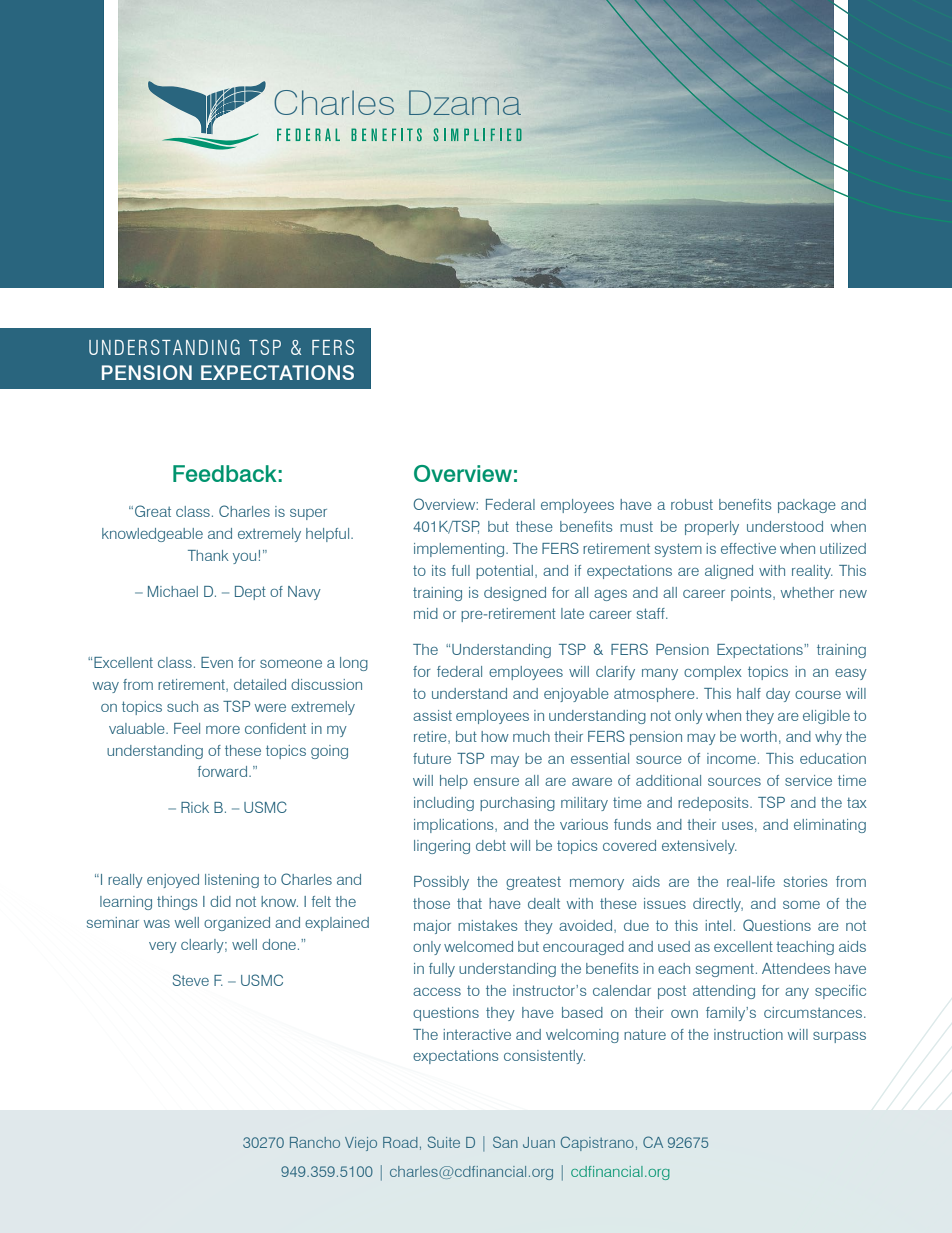 Image resolution: width=952 pixels, height=1233 pixels. What do you see at coordinates (208, 555) in the image?
I see `Thank` at bounding box center [208, 555].
